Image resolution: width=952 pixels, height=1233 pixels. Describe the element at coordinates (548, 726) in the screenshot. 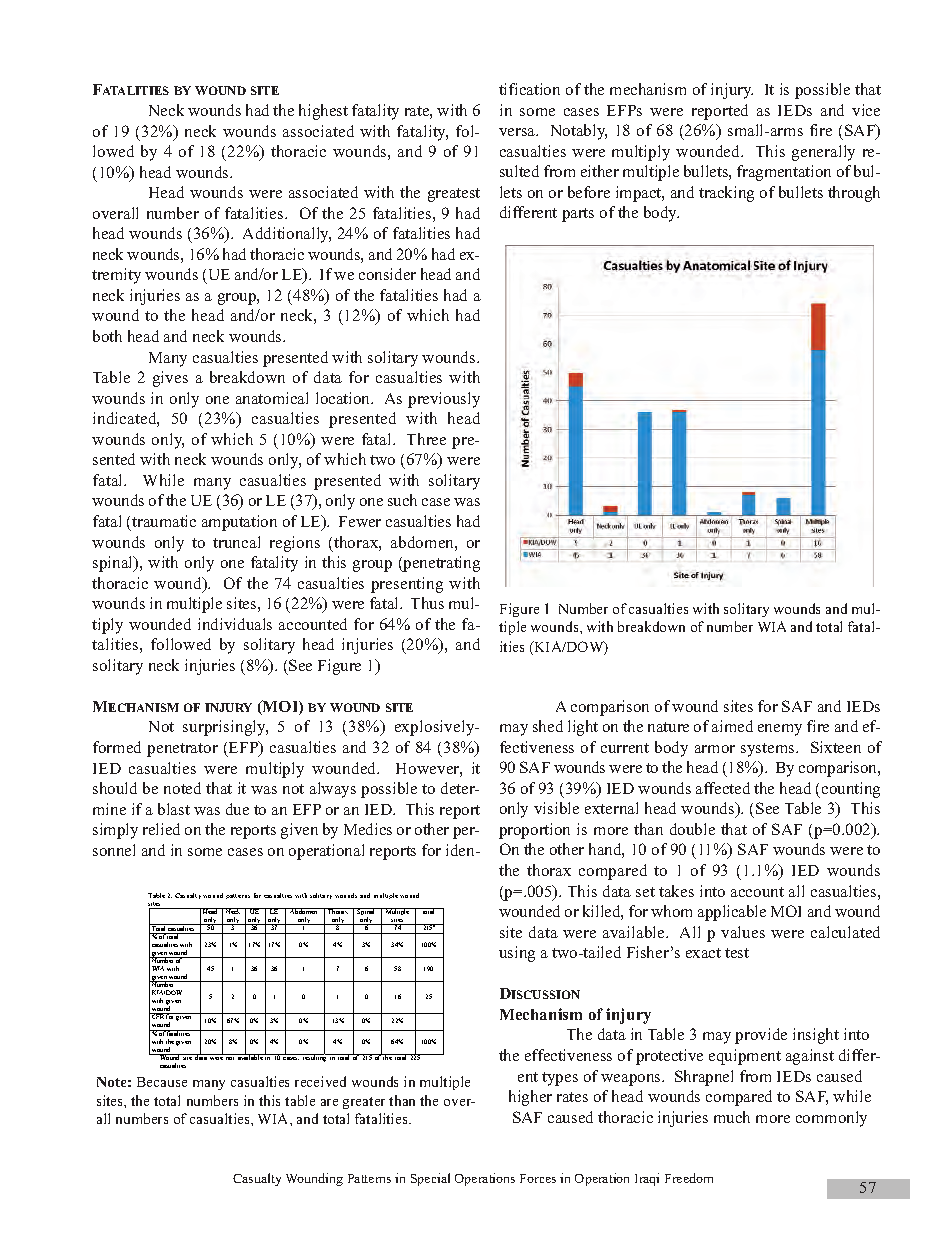

I see `shed` at that location.
